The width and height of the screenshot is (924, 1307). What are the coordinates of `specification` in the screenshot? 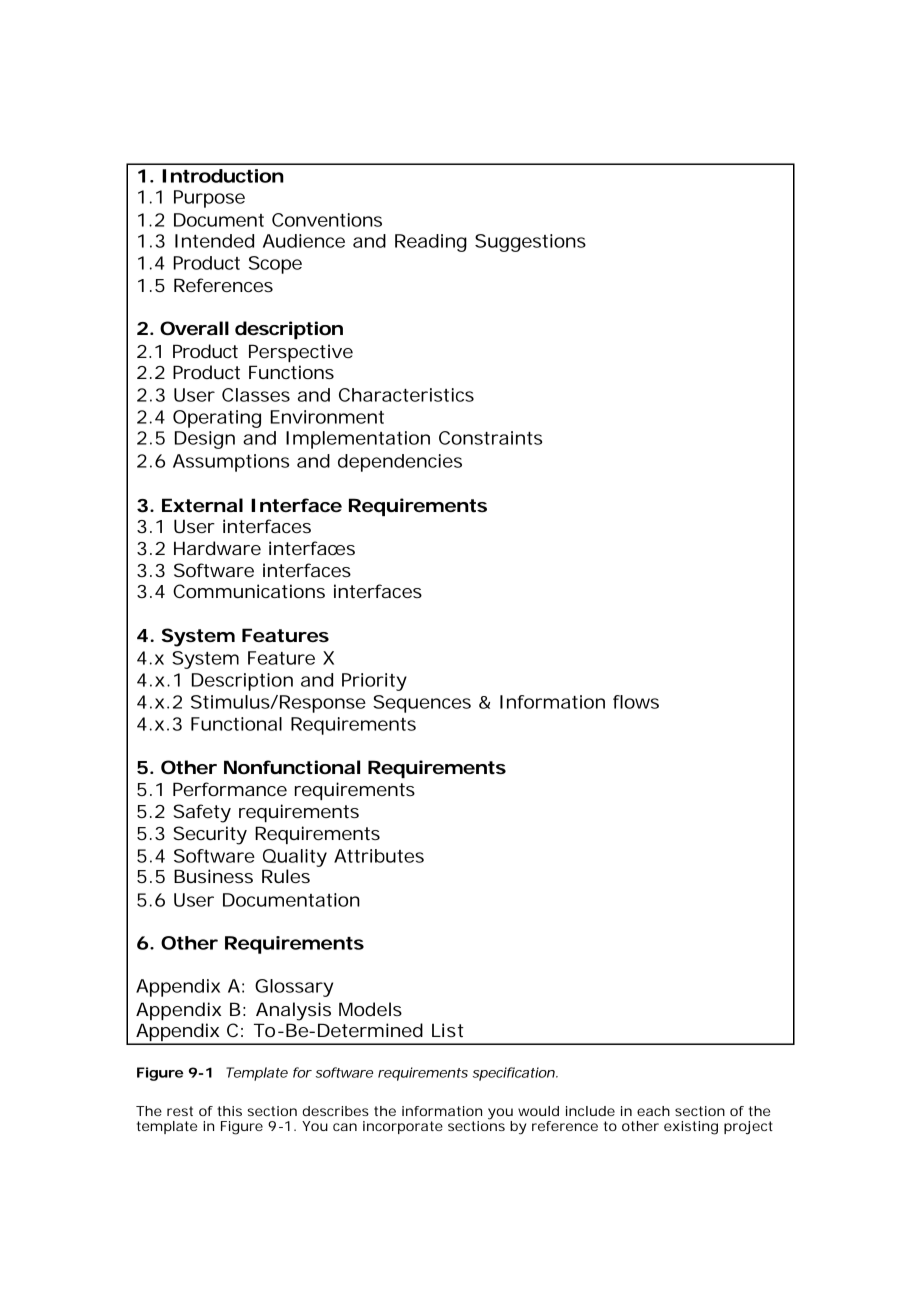 It's located at (514, 1074).
